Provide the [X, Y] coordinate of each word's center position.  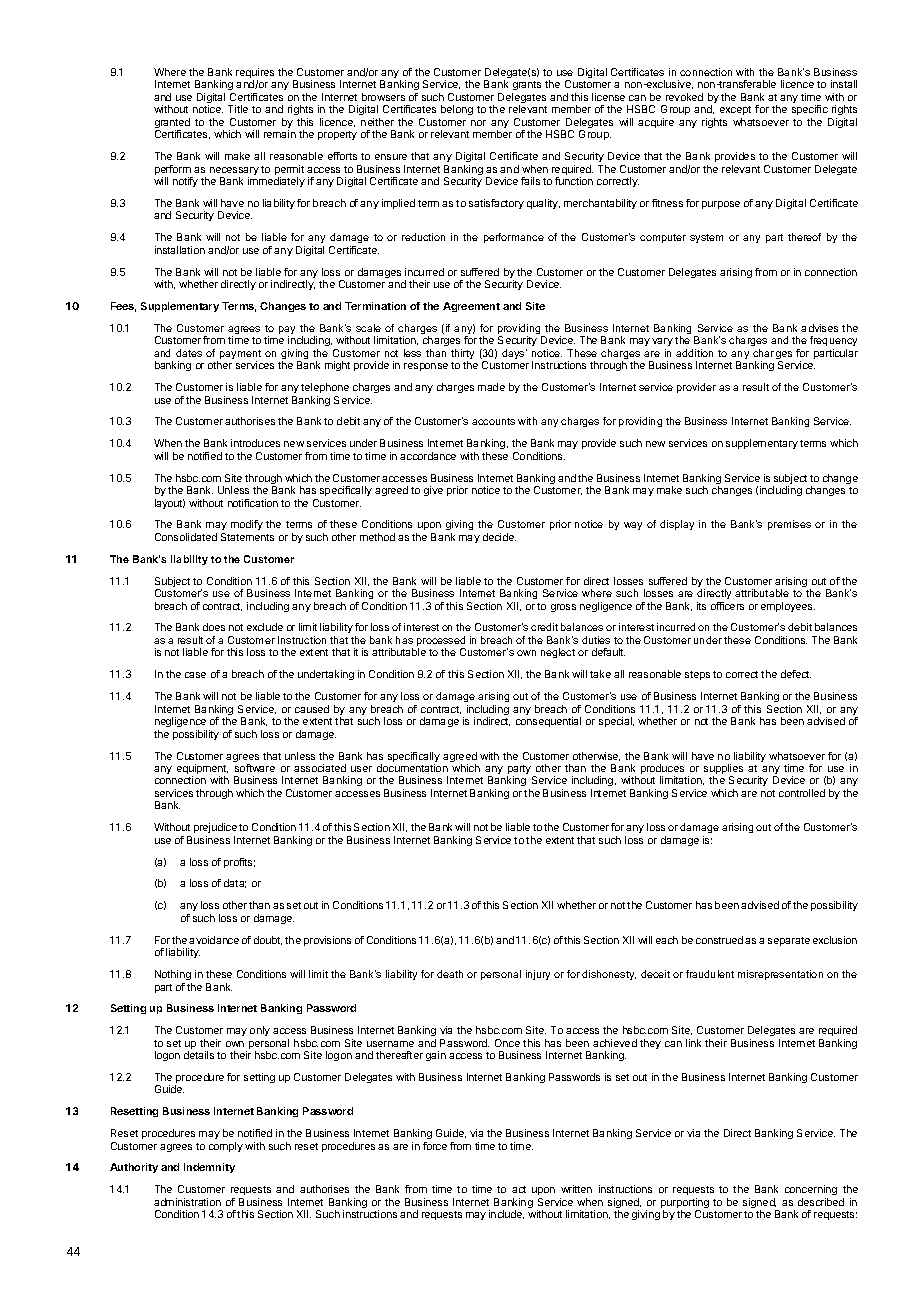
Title [238, 109]
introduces [255, 443]
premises [789, 525]
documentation [412, 768]
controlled [802, 793]
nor [478, 123]
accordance [428, 456]
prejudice [215, 830]
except [735, 110]
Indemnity [209, 1168]
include [506, 1214]
